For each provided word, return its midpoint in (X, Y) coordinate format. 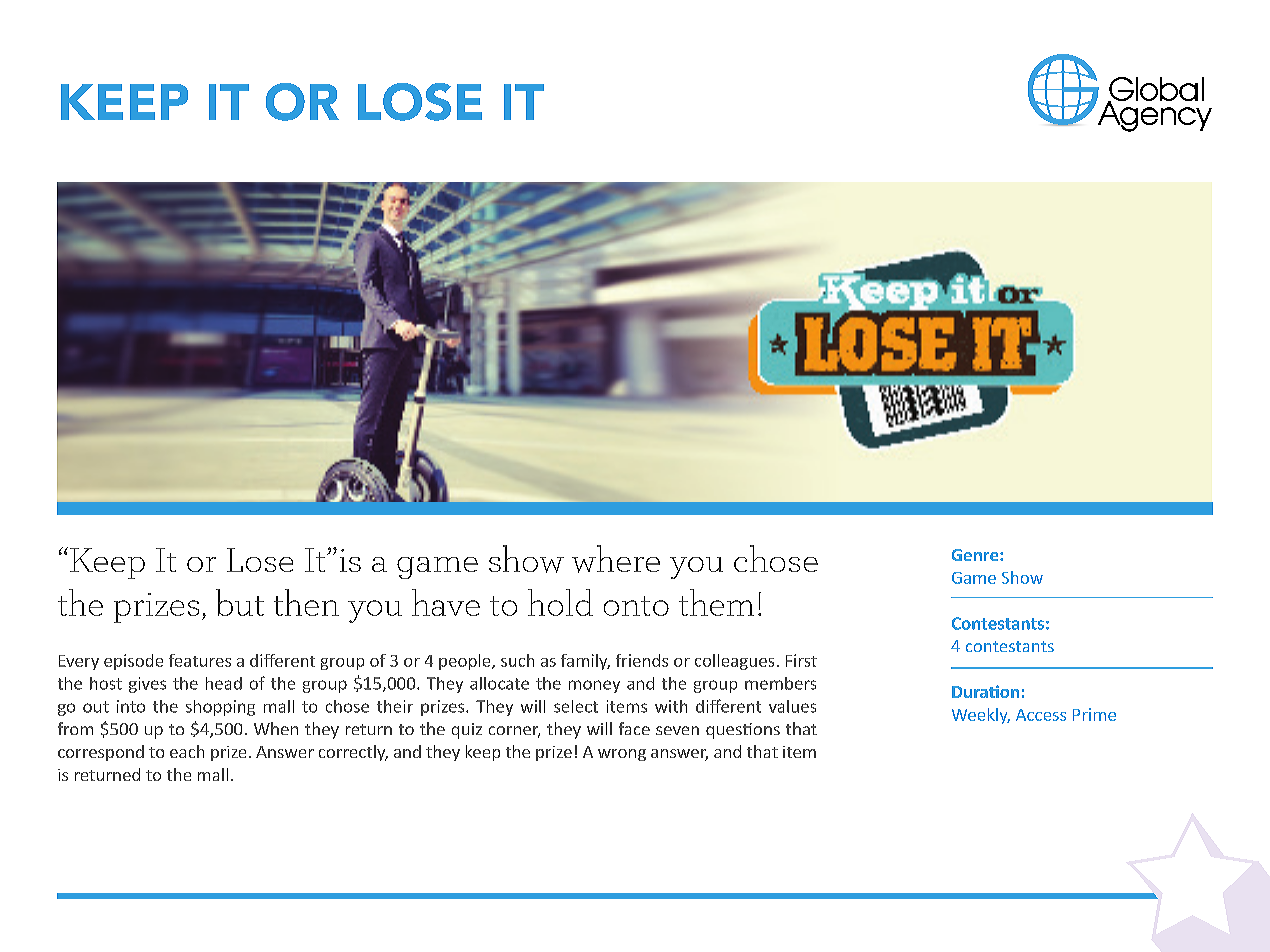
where (616, 559)
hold (560, 602)
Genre (976, 555)
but (240, 602)
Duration (985, 691)
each (187, 751)
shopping (220, 708)
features (200, 660)
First (801, 660)
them (716, 602)
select (576, 706)
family (585, 662)
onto (636, 606)
